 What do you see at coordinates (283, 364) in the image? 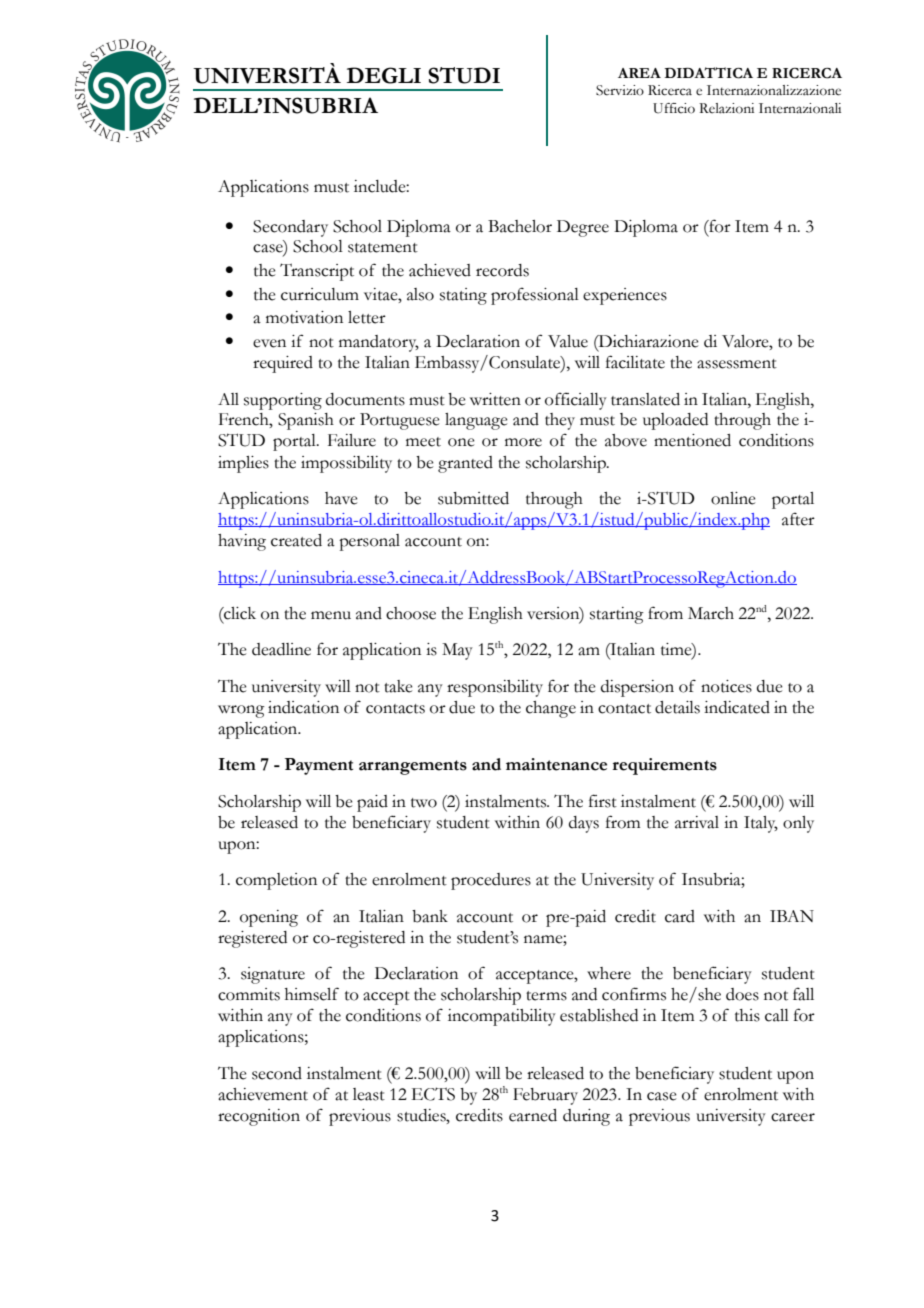
I see `required` at bounding box center [283, 364].
